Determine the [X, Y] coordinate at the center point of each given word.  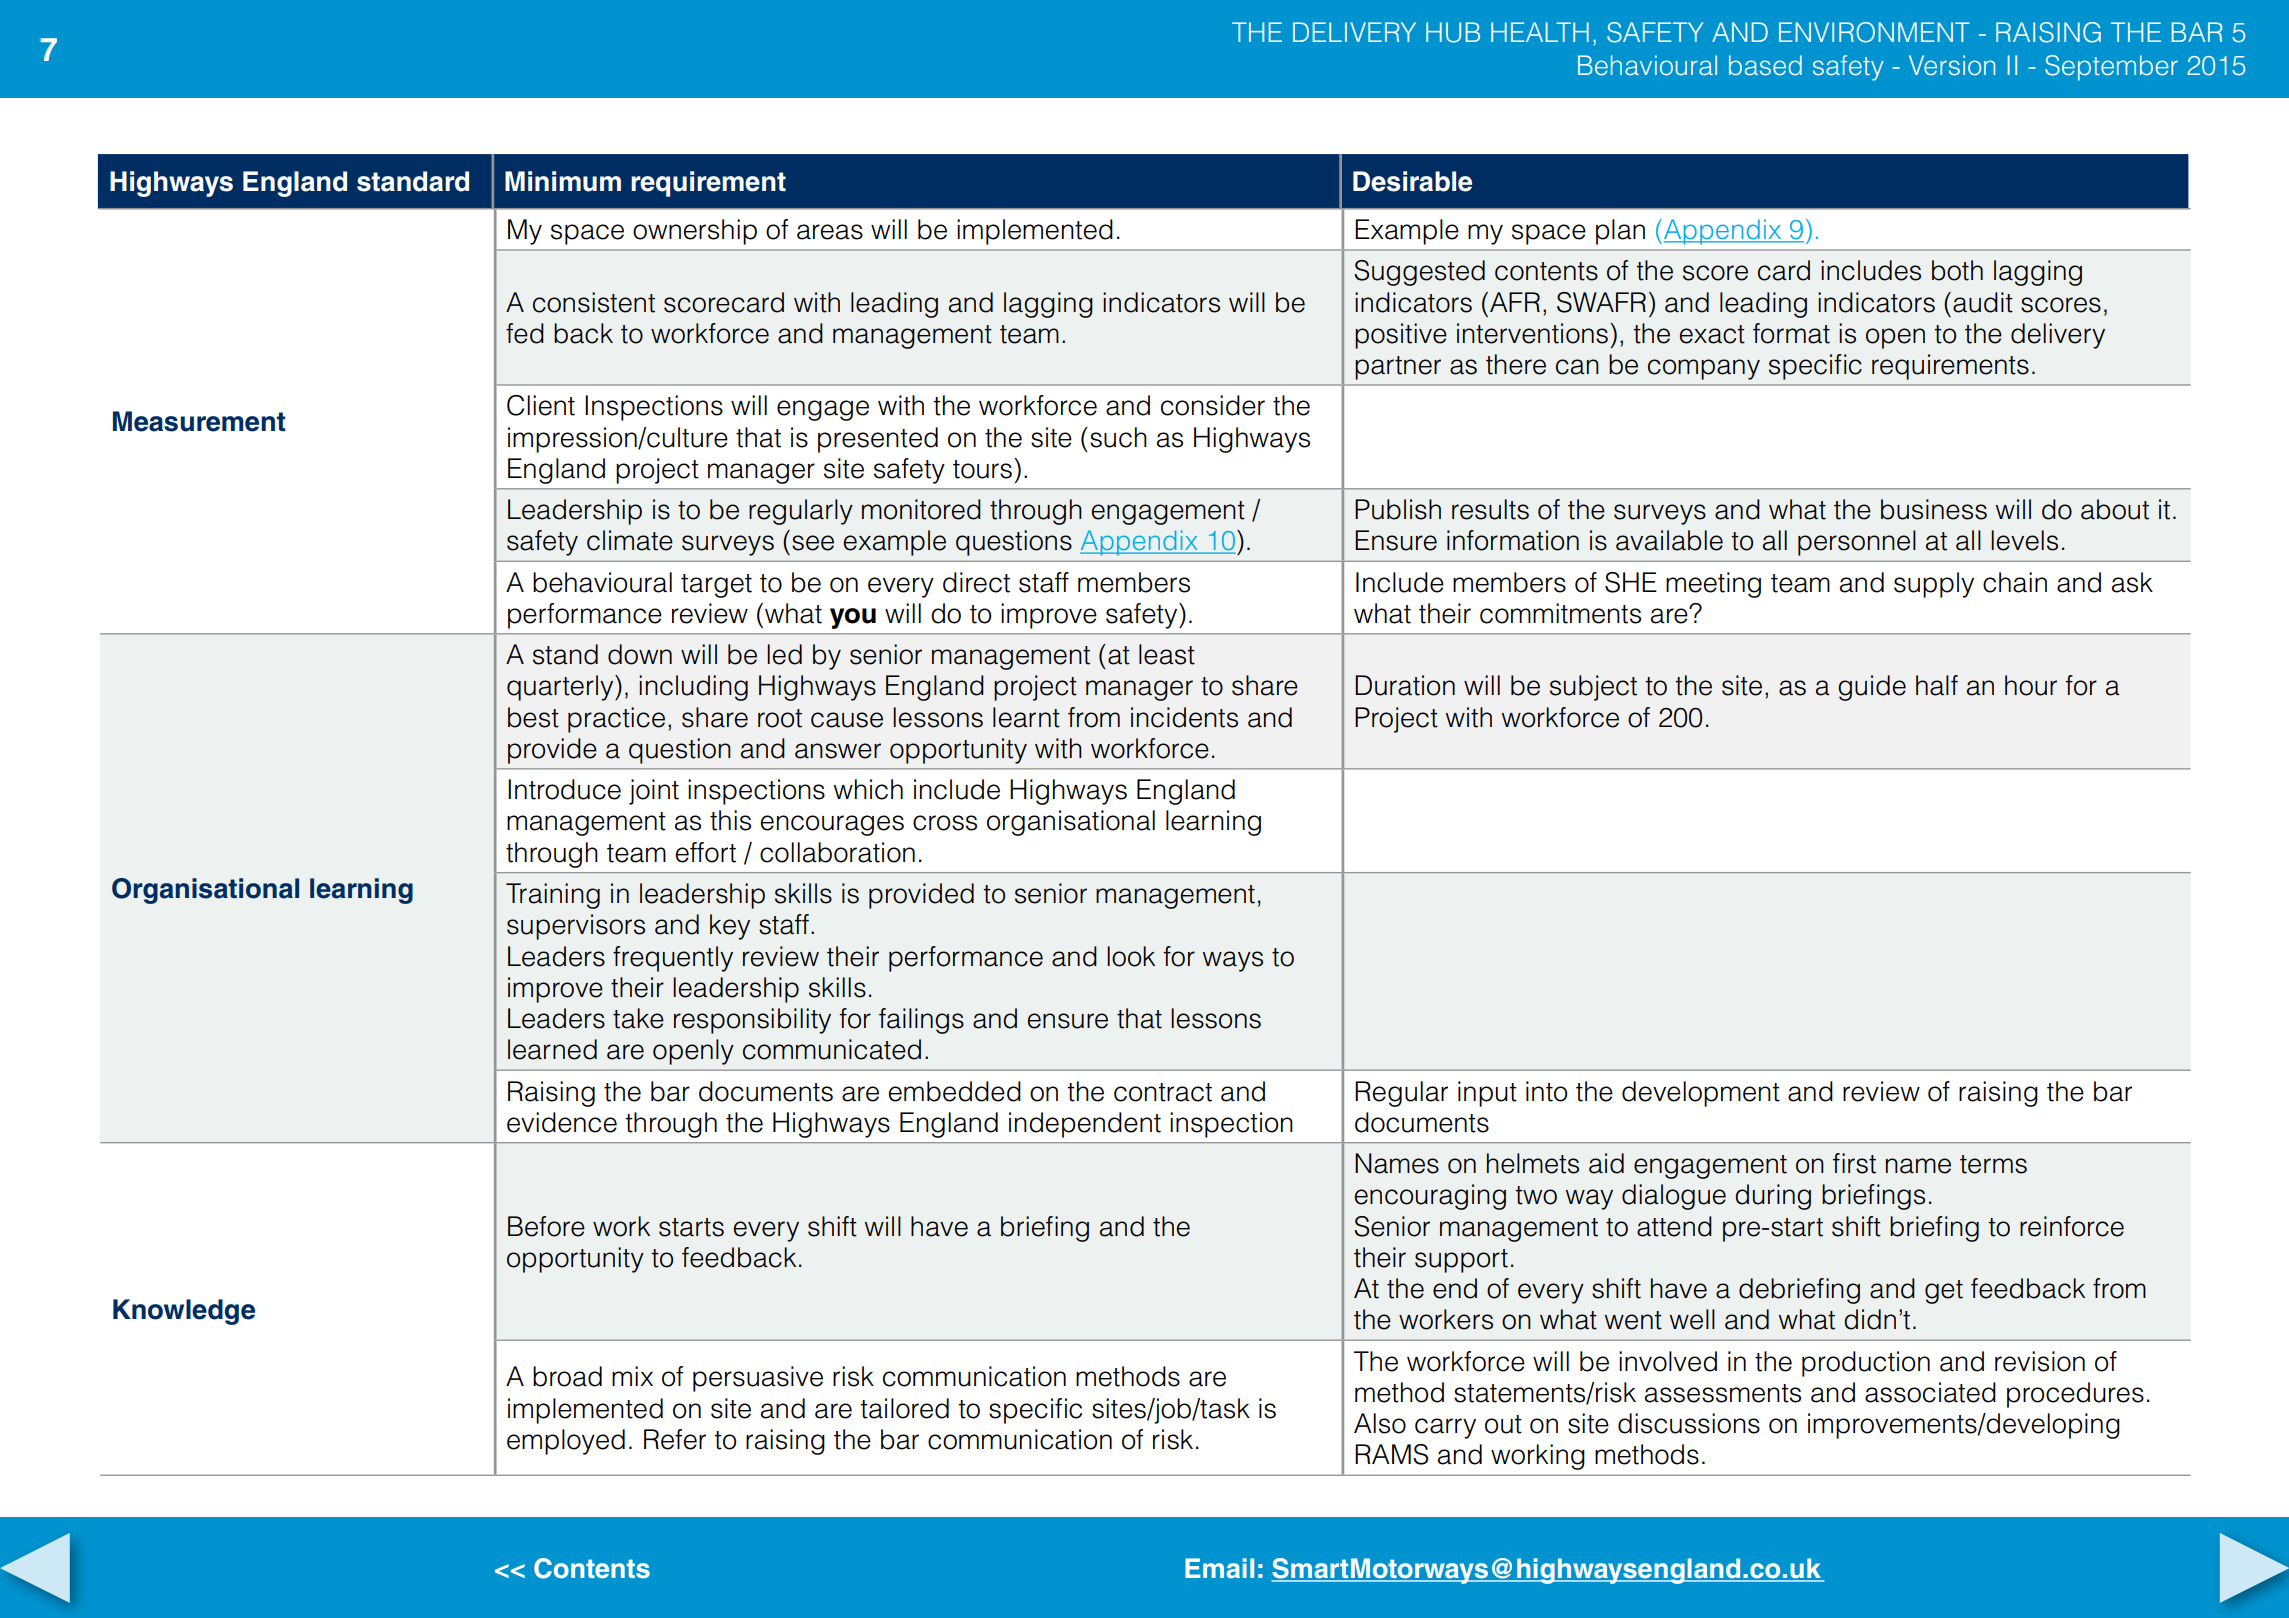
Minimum [563, 181]
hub [1453, 32]
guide [1872, 688]
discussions [1689, 1423]
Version [1952, 65]
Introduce [564, 789]
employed [566, 1442]
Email [1219, 1568]
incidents [1184, 717]
